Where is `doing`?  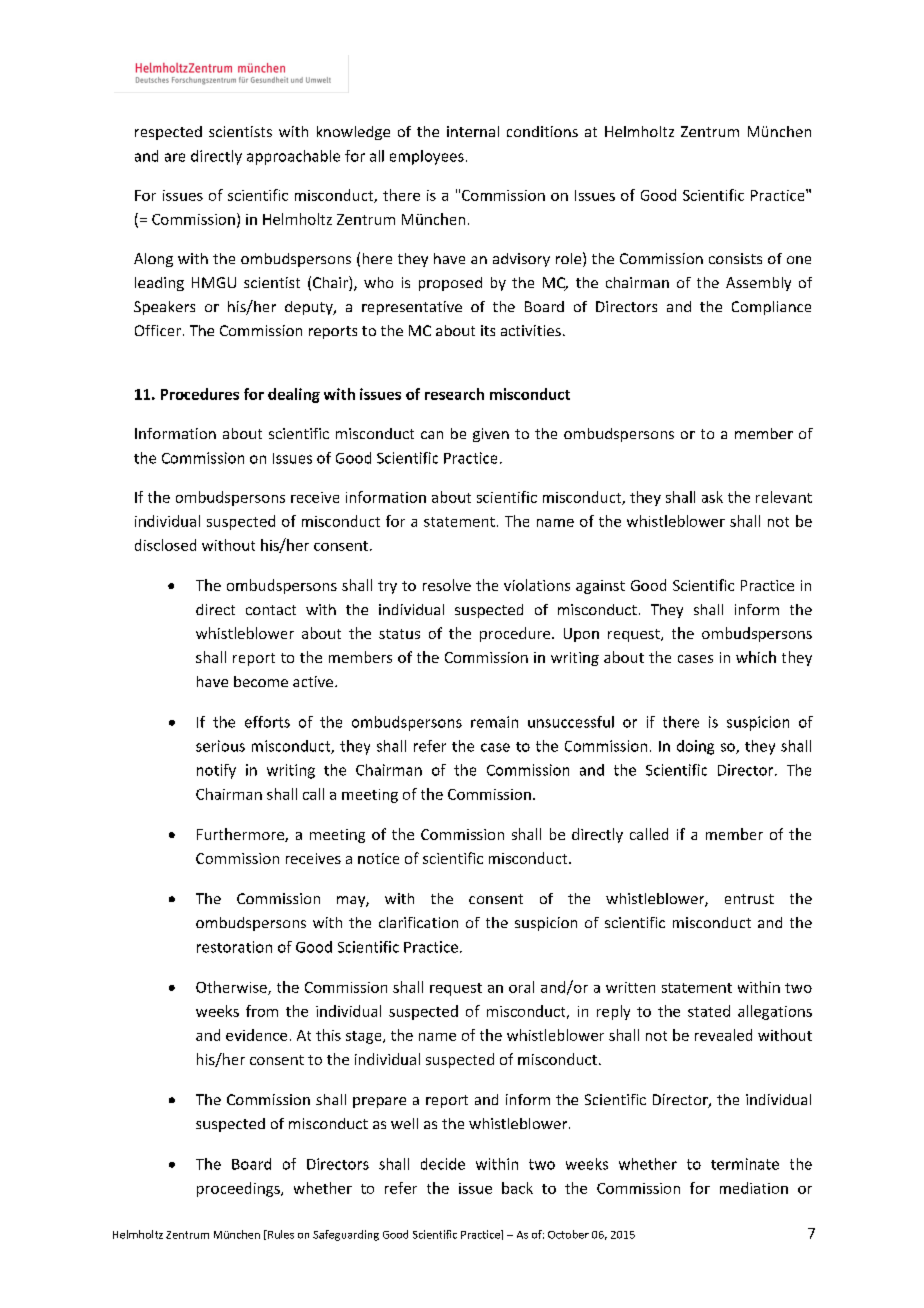
doing is located at coordinates (695, 747).
